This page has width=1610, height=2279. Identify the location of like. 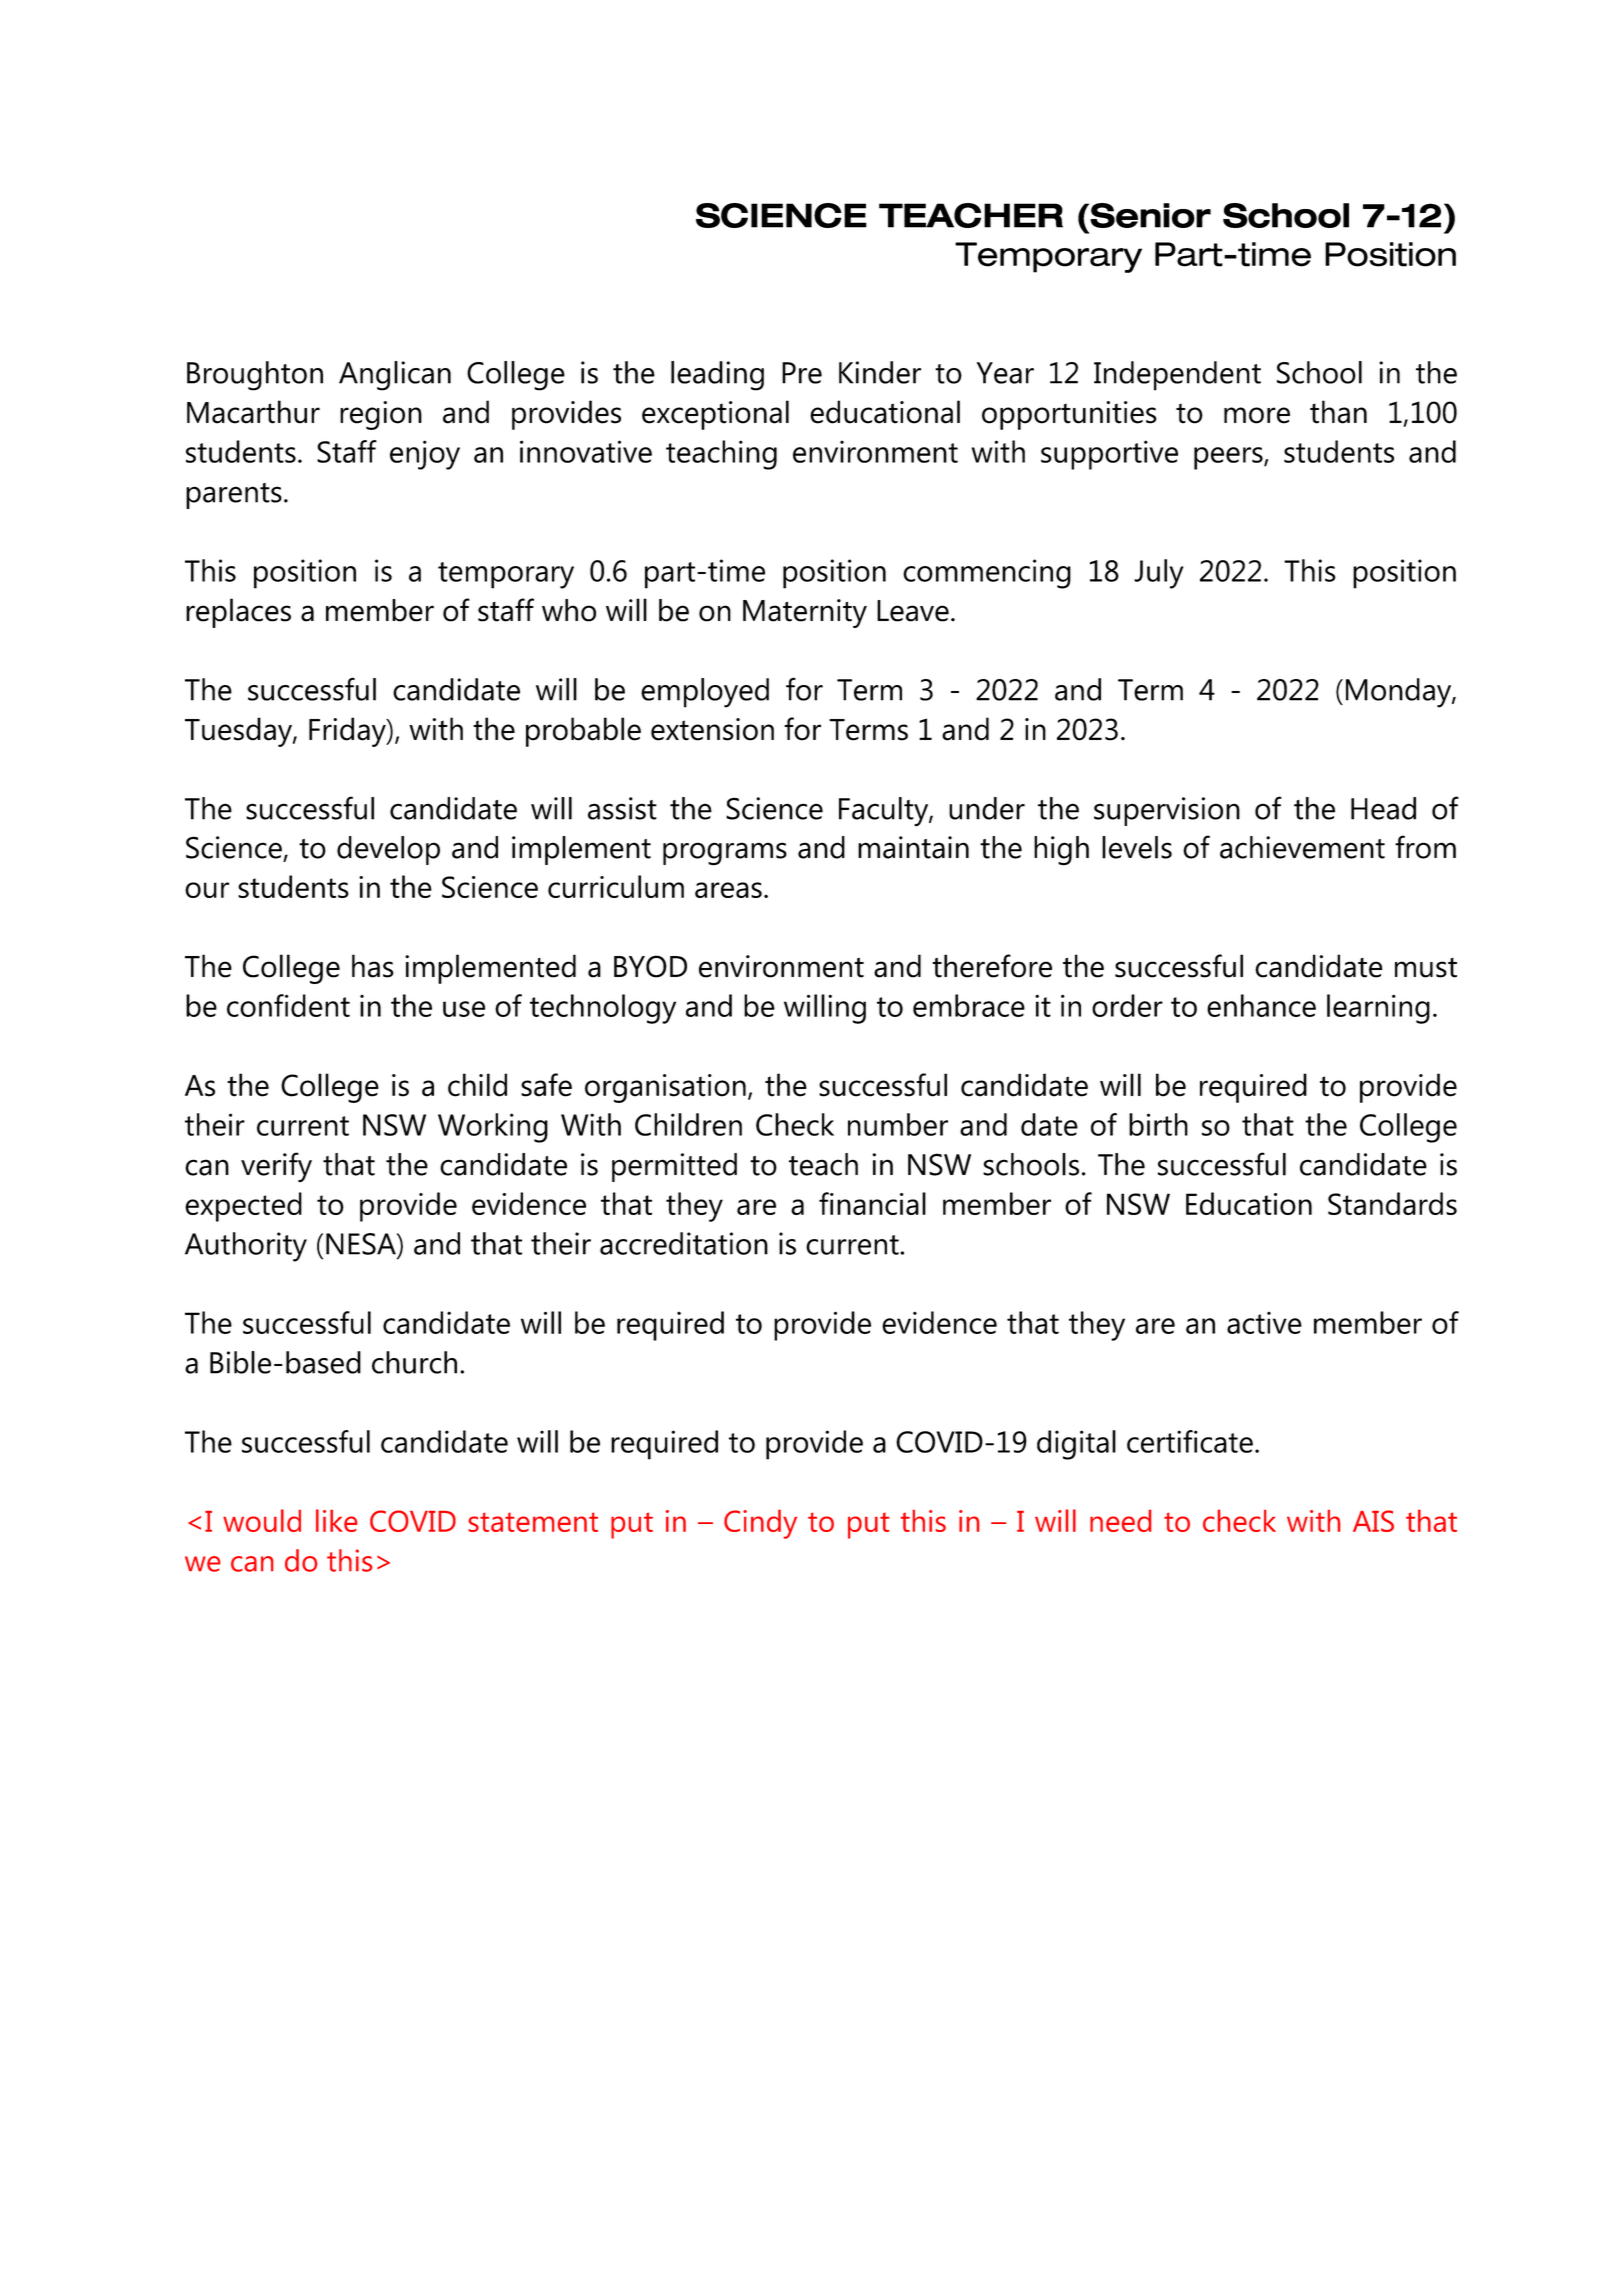
(336, 1520).
